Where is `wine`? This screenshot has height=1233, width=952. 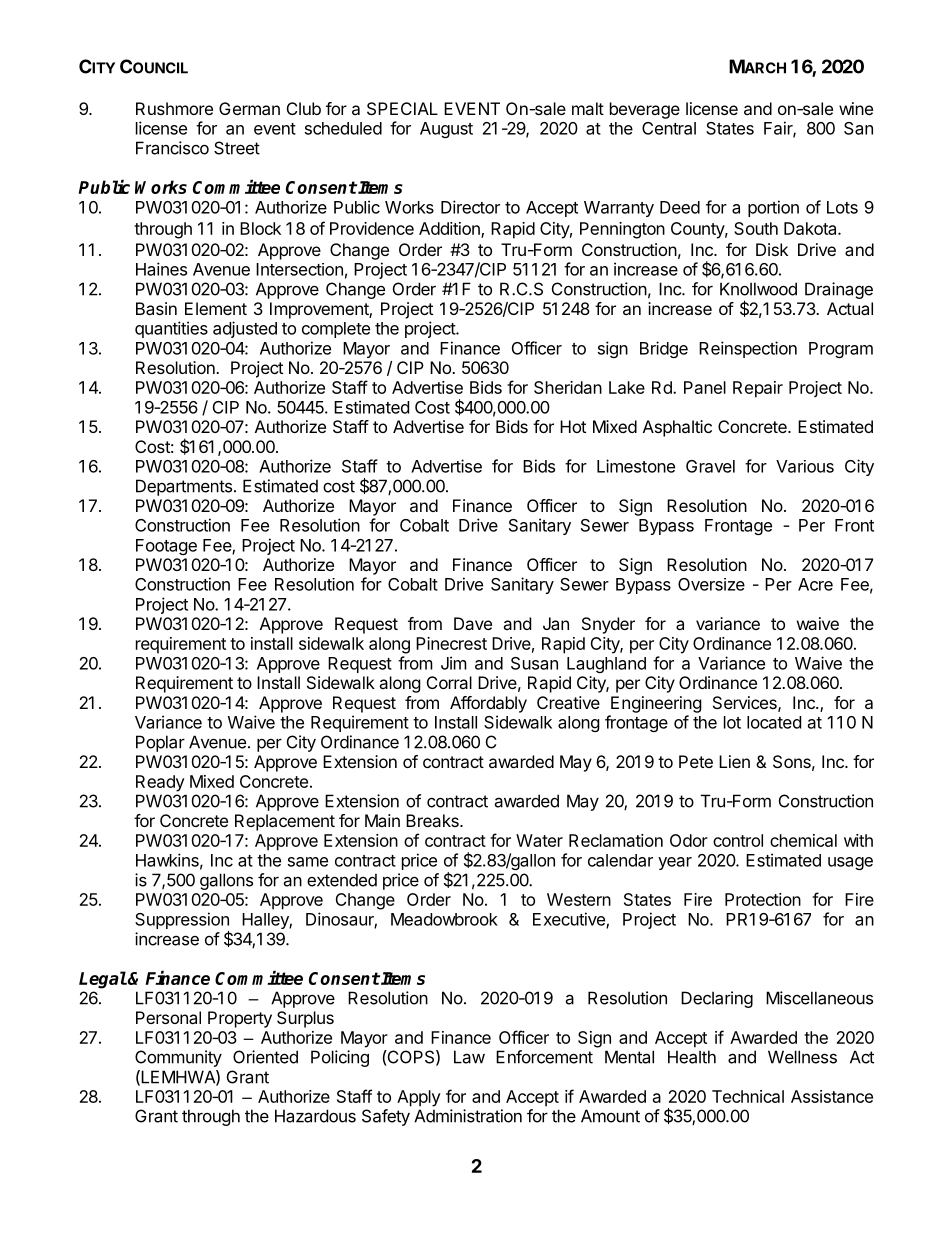 wine is located at coordinates (856, 108).
